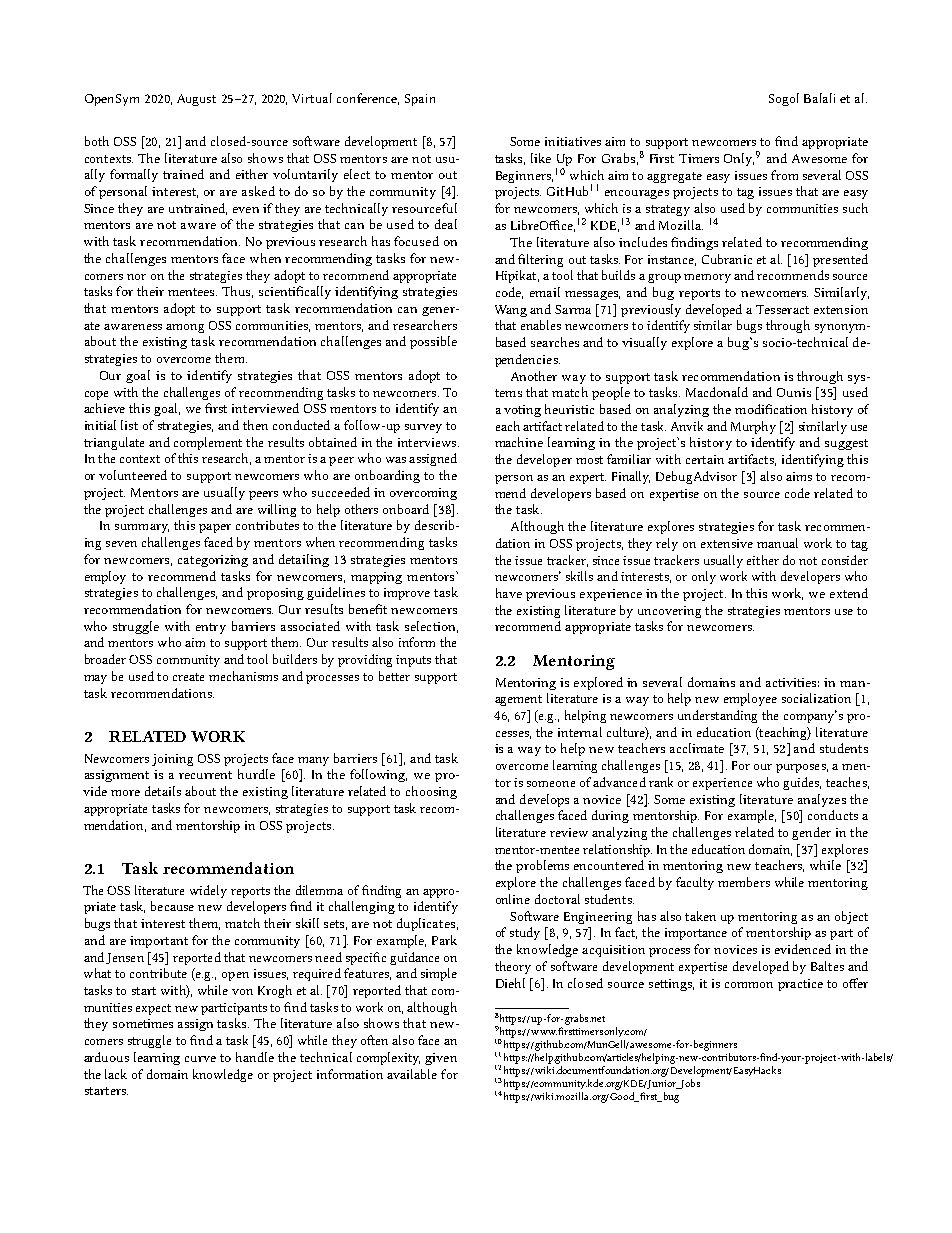 This screenshot has height=1233, width=952. What do you see at coordinates (420, 100) in the screenshot?
I see `Spain` at bounding box center [420, 100].
